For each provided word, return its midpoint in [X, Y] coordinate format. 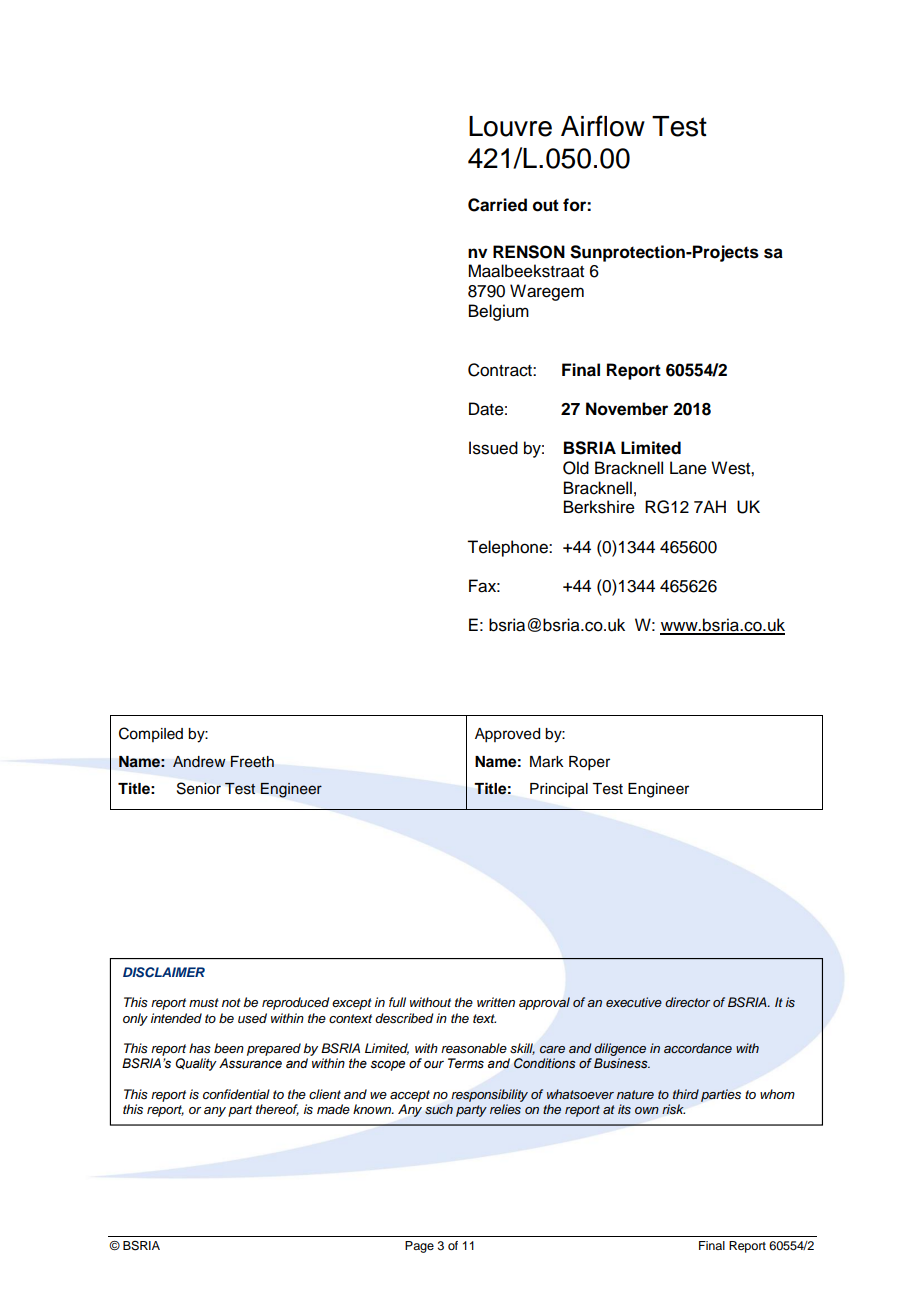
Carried [497, 205]
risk [673, 1109]
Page [419, 1247]
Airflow [603, 126]
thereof [277, 1110]
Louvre [510, 126]
